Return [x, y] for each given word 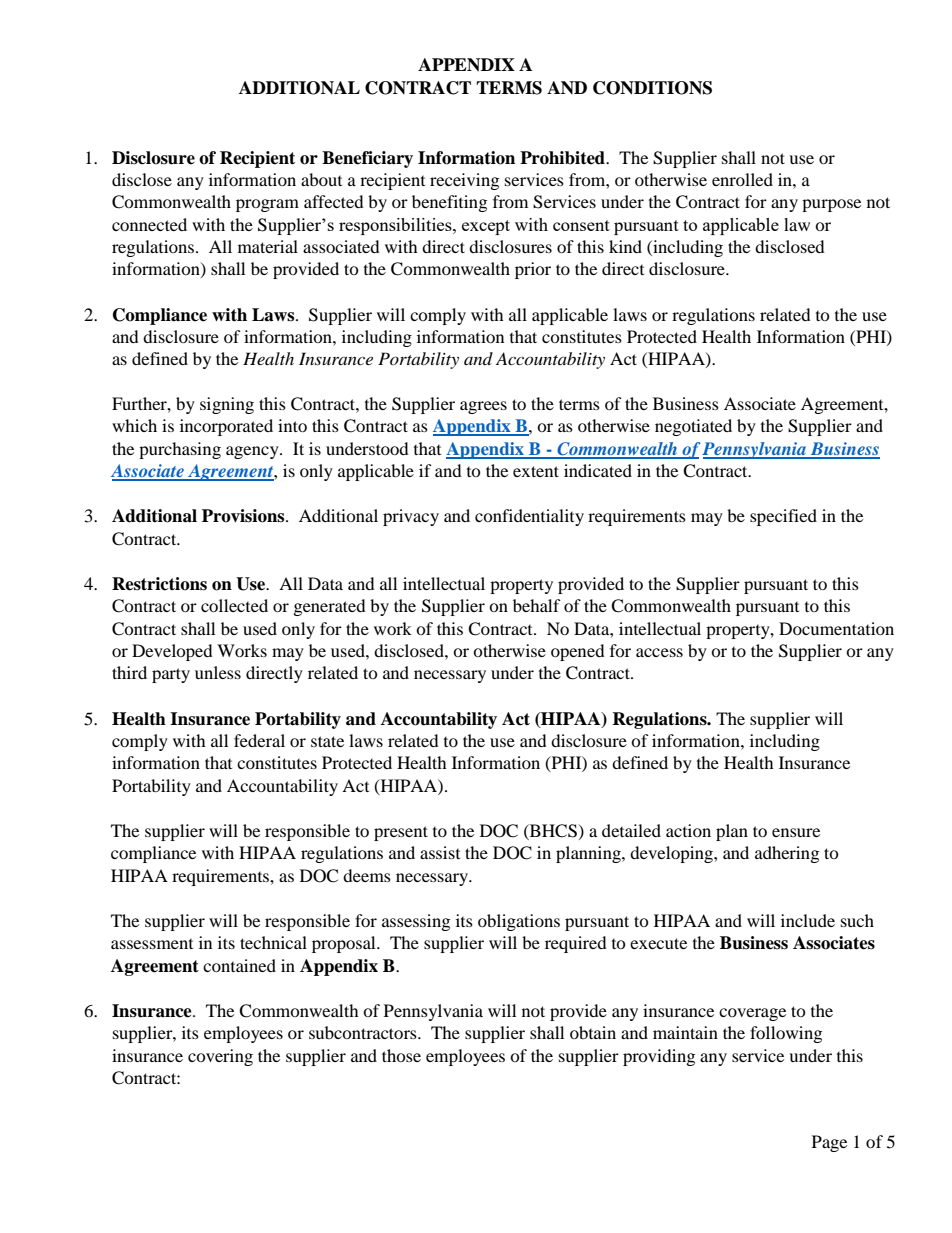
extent [536, 471]
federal [259, 740]
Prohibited [563, 158]
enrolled [742, 179]
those [401, 1055]
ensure [796, 832]
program [267, 205]
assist [440, 852]
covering [220, 1057]
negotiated [693, 427]
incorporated [226, 427]
